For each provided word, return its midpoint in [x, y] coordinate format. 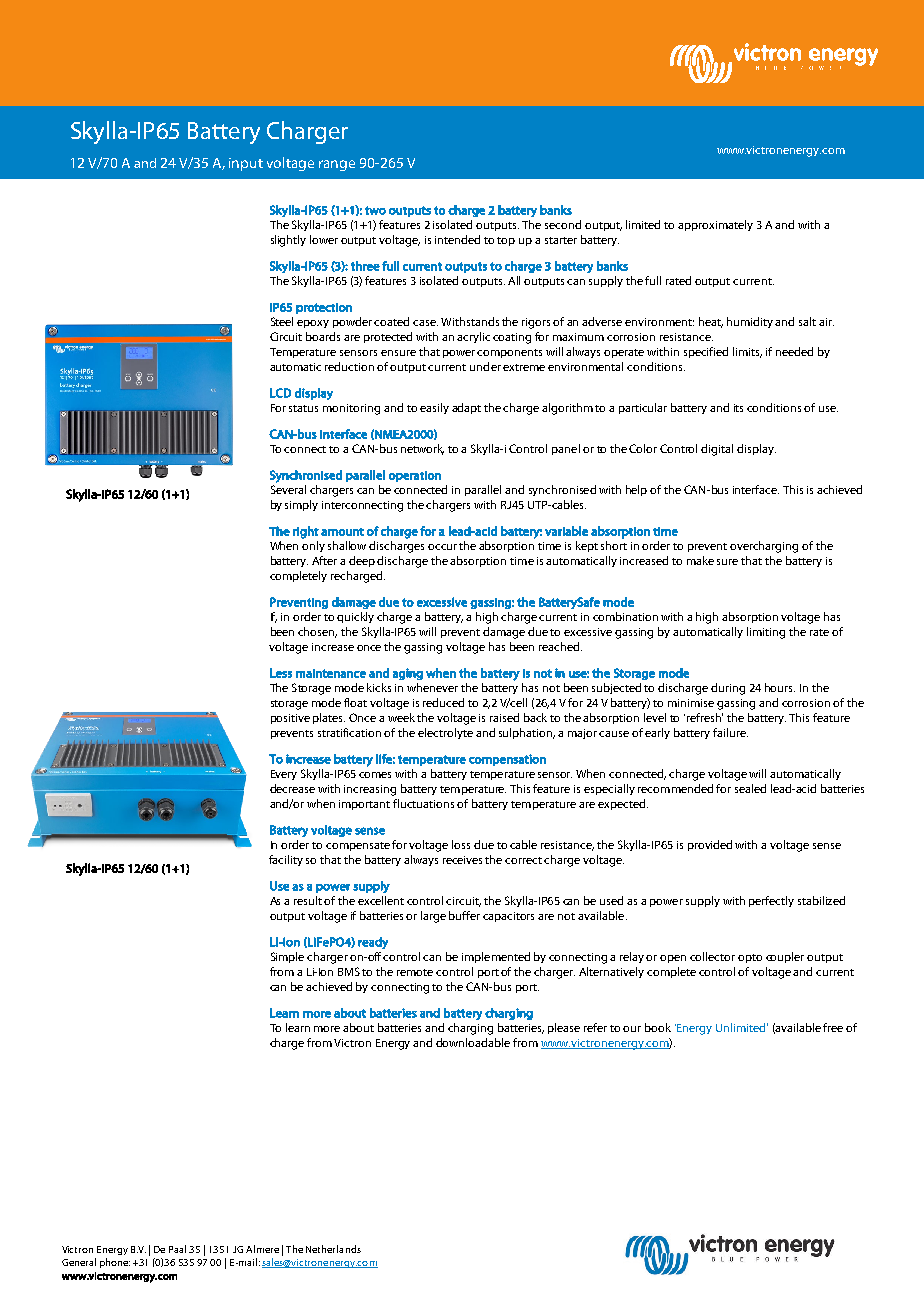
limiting [766, 633]
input [246, 164]
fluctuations [423, 803]
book [658, 1027]
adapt [466, 408]
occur [442, 547]
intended [457, 239]
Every [284, 775]
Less [281, 673]
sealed [750, 788]
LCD [280, 393]
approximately [715, 225]
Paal [177, 1249]
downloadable [473, 1042]
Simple [287, 957]
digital [717, 450]
